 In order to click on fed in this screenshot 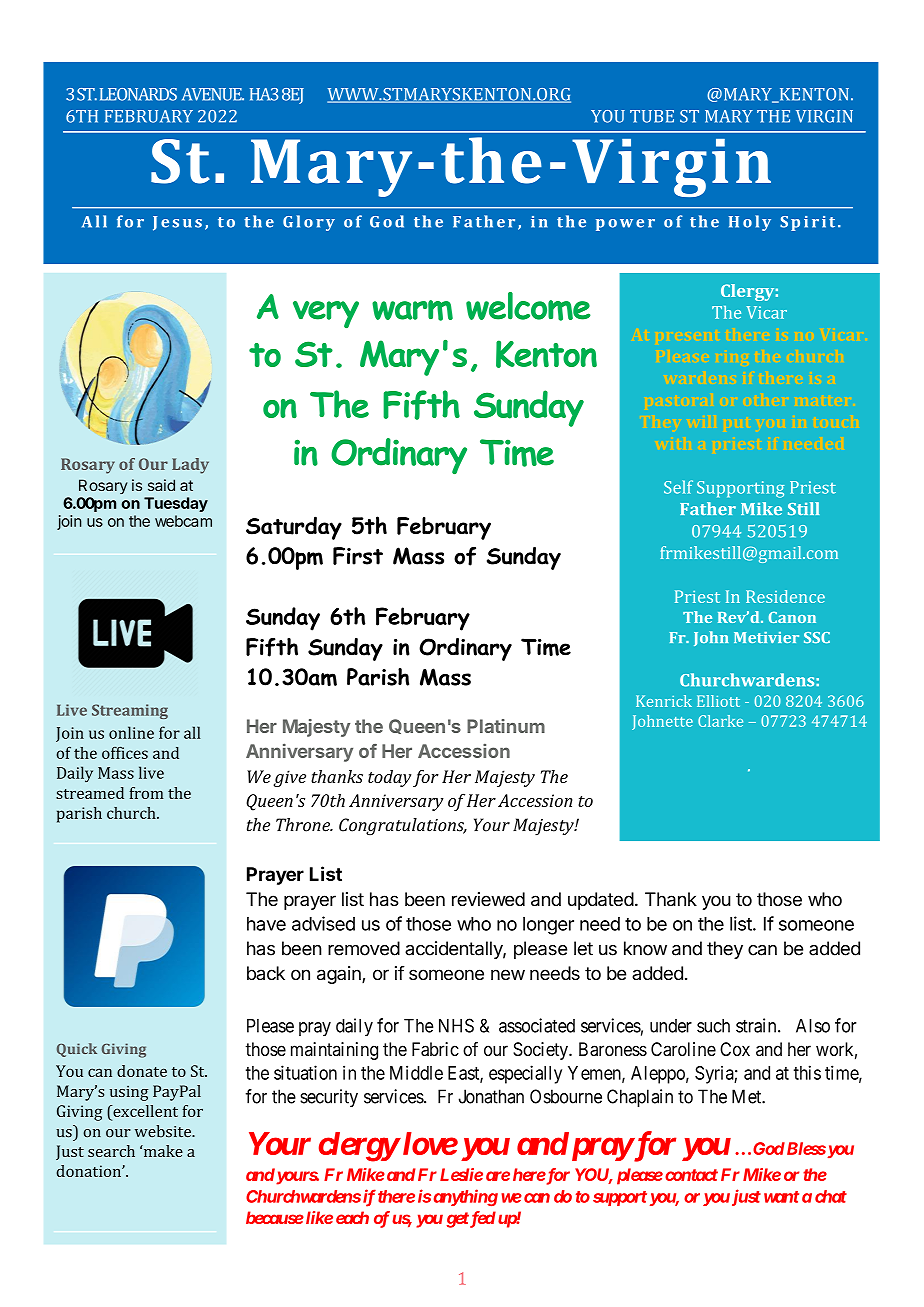, I will do `click(482, 1219)`.
